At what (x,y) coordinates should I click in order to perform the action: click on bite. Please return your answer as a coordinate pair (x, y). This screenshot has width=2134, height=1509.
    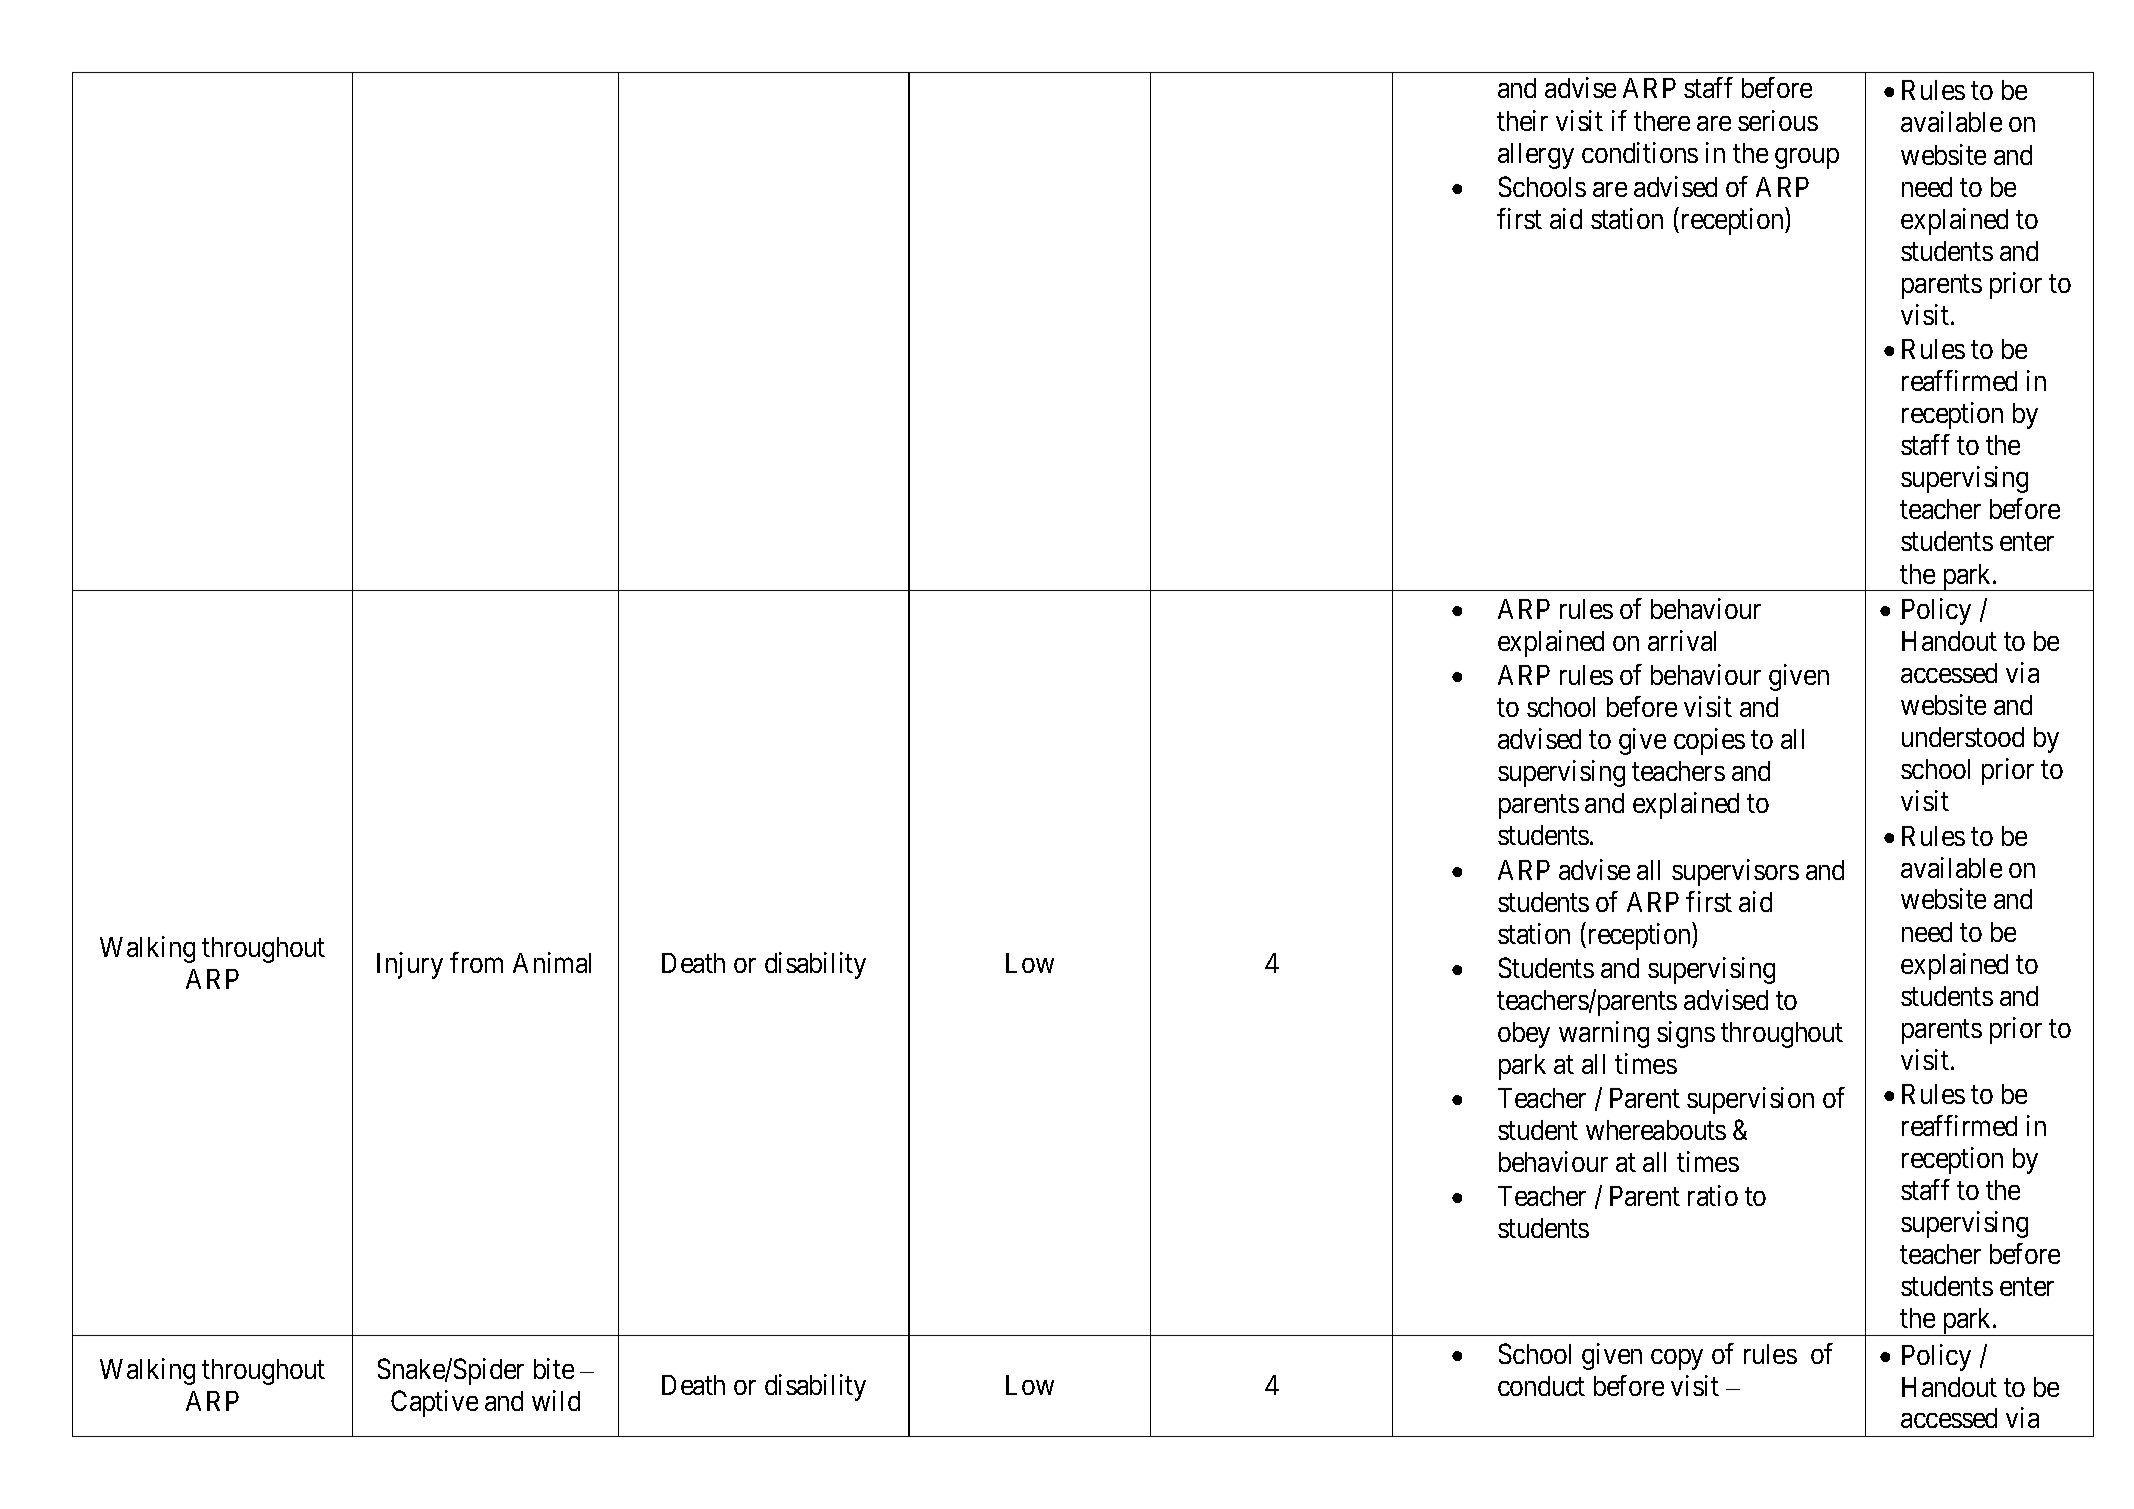
    Looking at the image, I should click on (554, 1368).
